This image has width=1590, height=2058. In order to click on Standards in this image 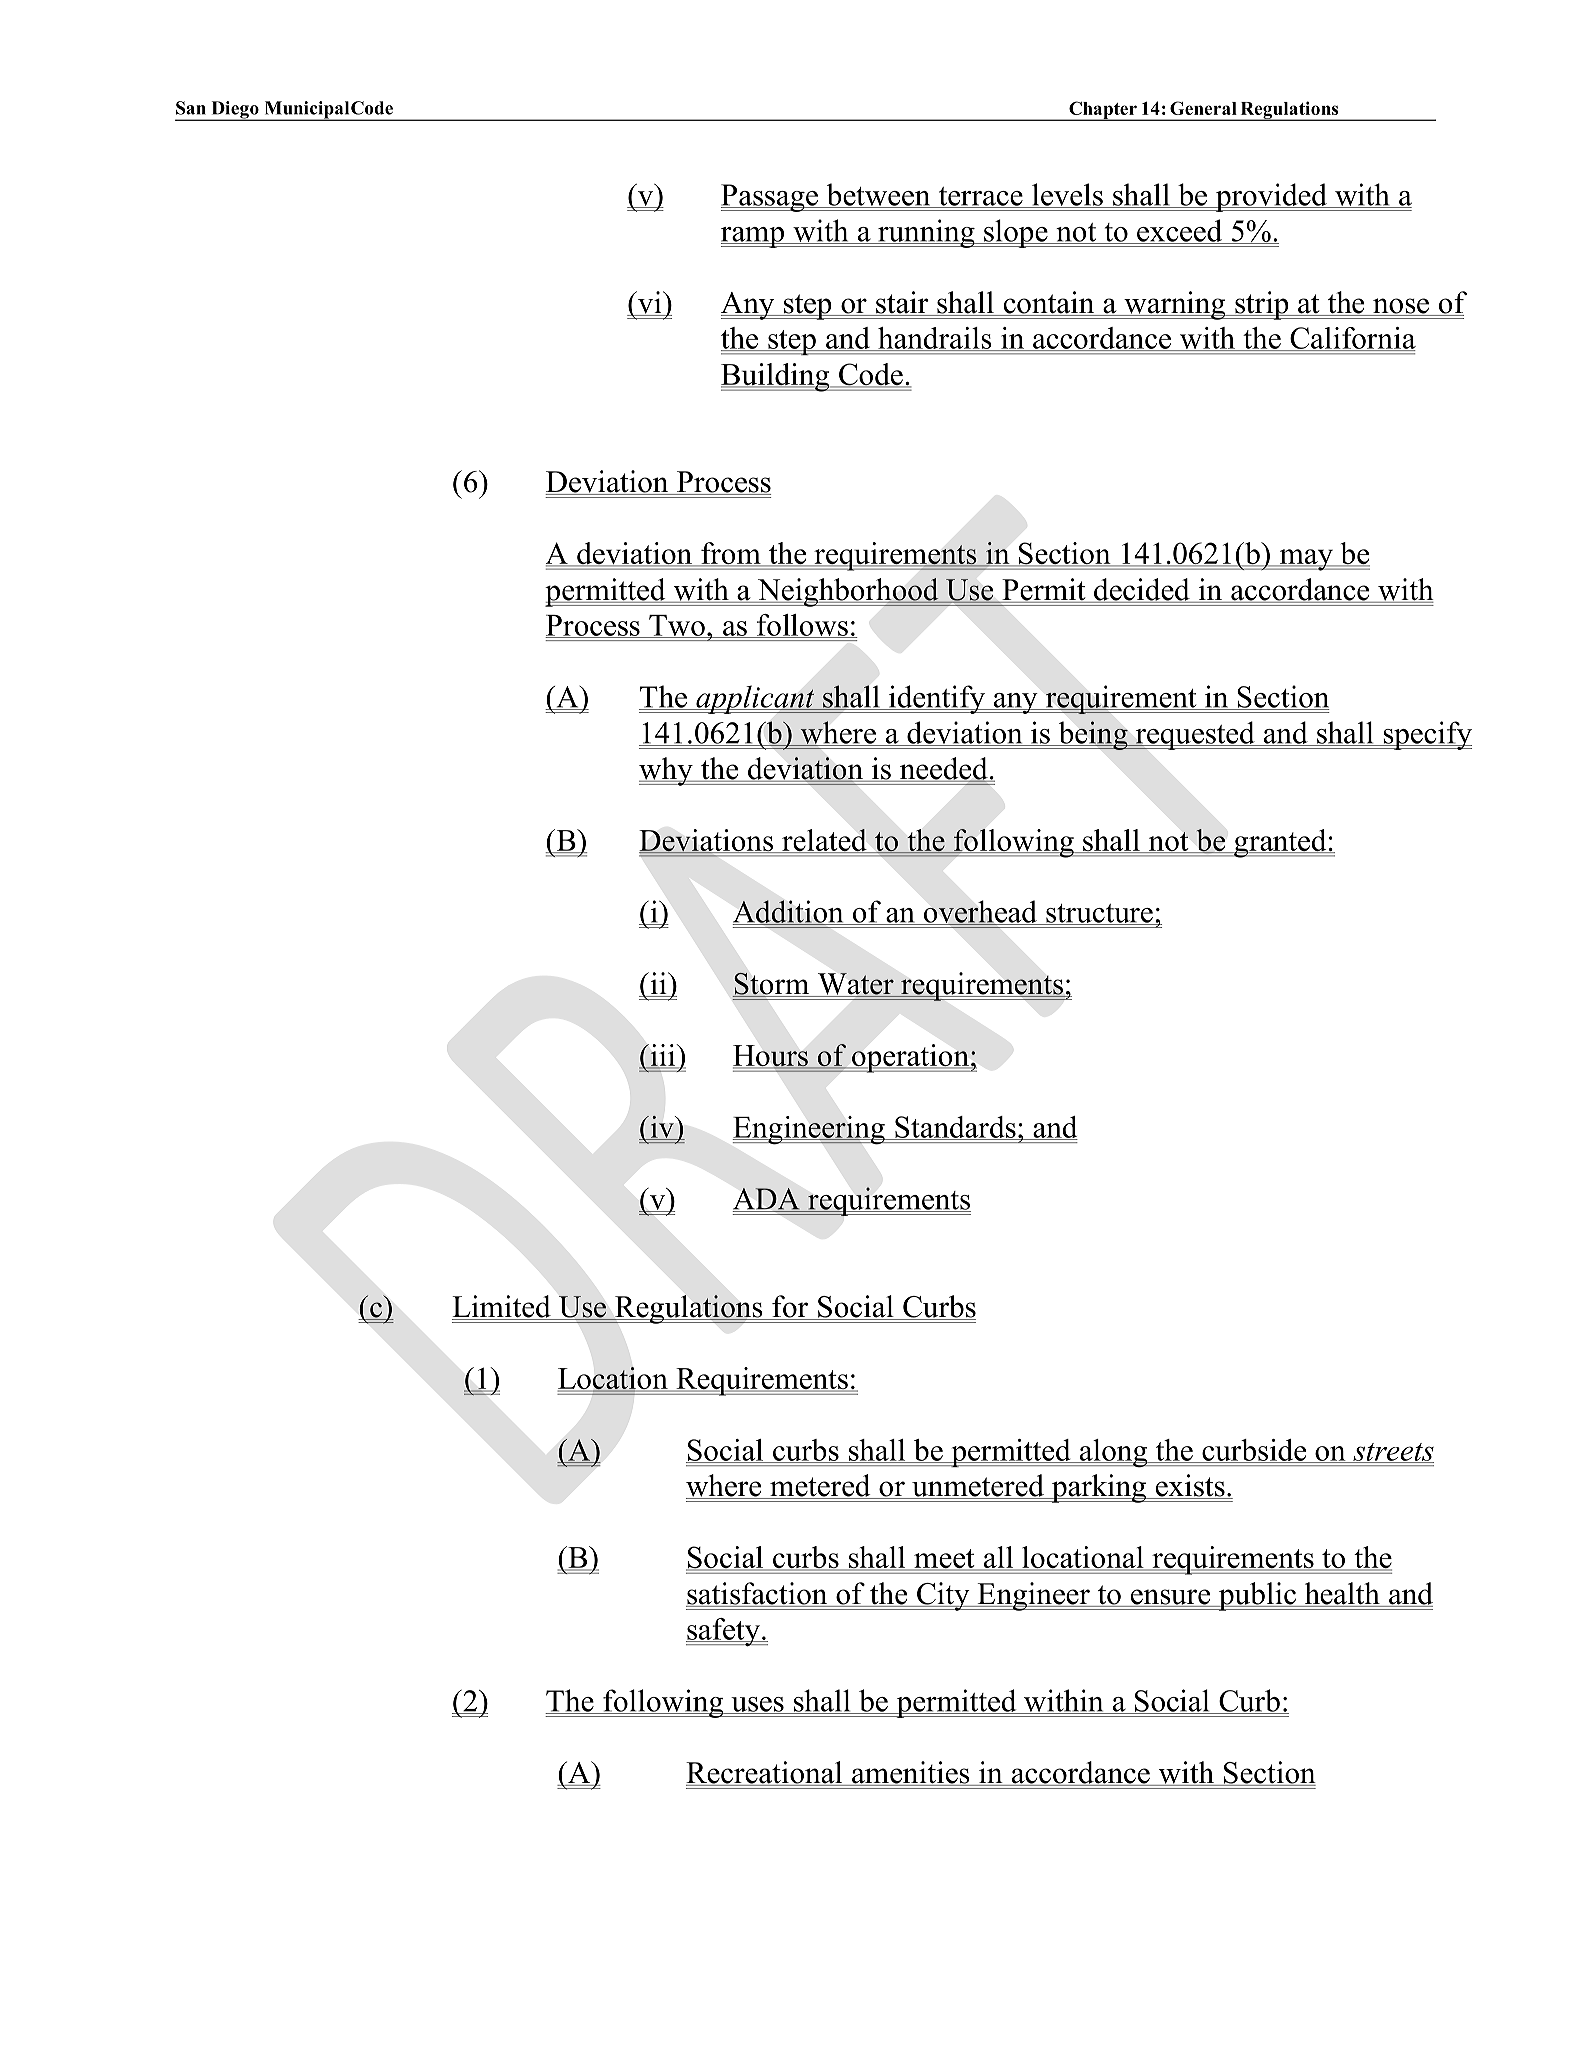, I will do `click(955, 1128)`.
